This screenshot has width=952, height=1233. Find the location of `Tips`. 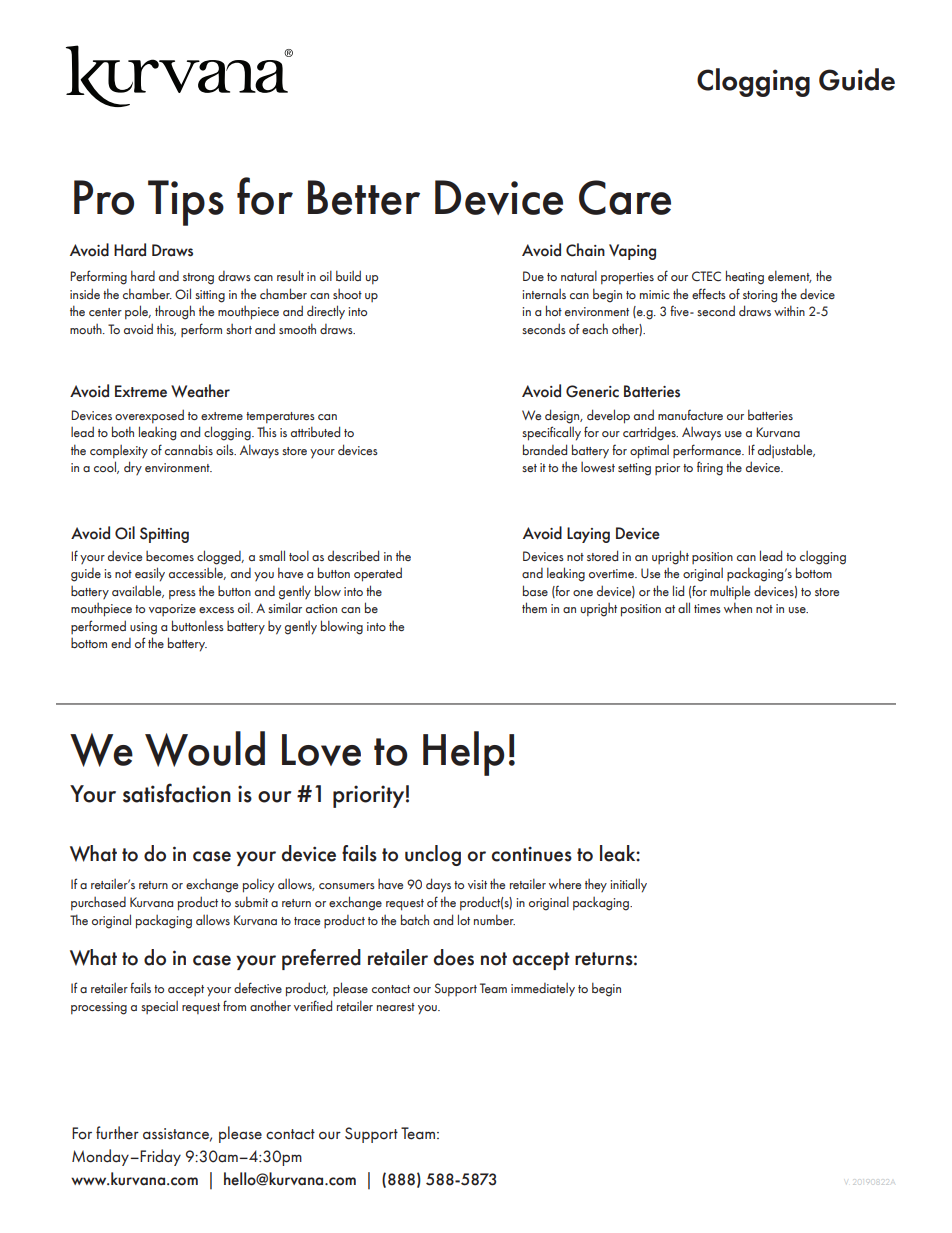

Tips is located at coordinates (186, 203).
